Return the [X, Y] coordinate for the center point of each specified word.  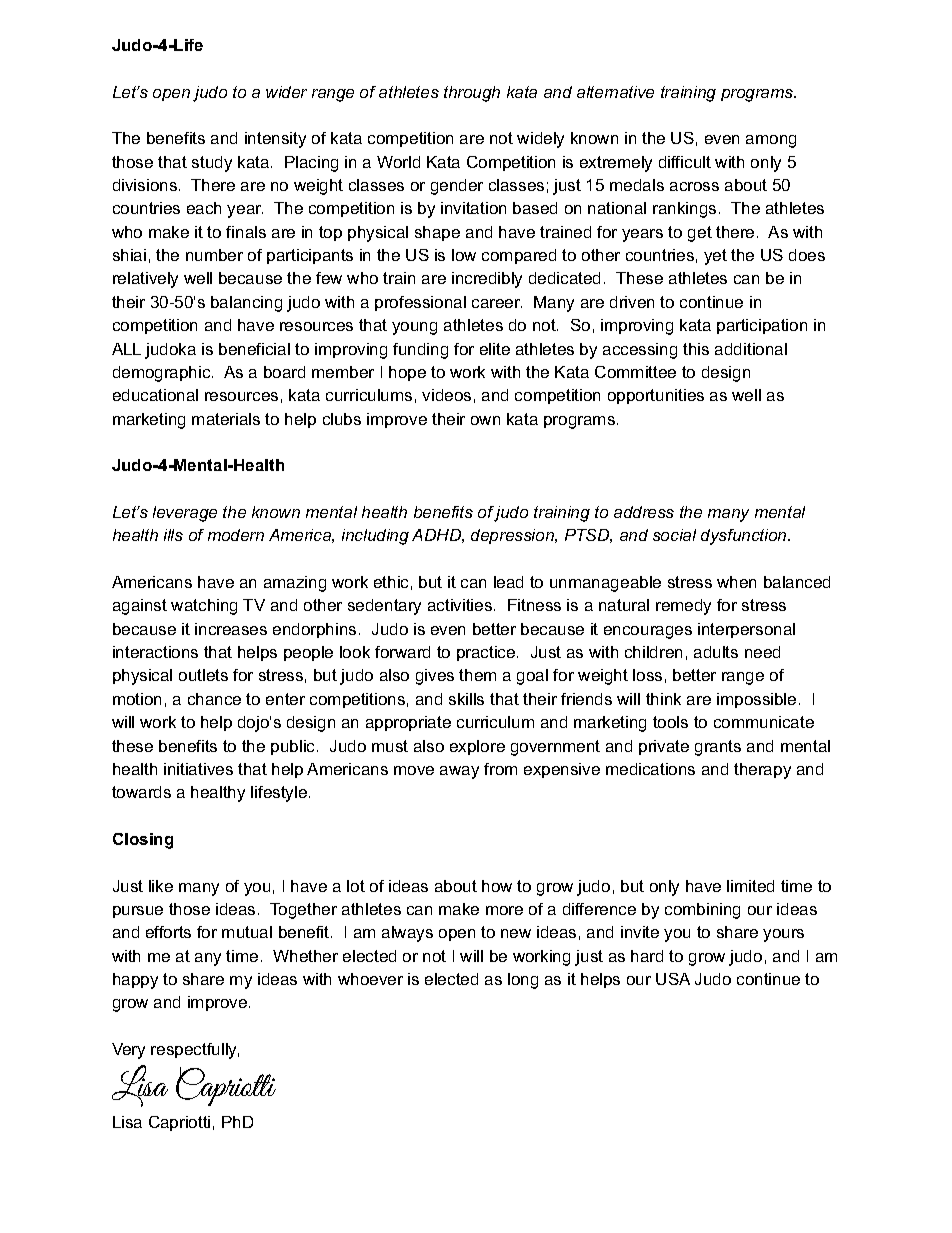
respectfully [195, 1051]
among [771, 141]
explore [477, 747]
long [523, 981]
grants [718, 748]
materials [226, 419]
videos [446, 395]
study [212, 164]
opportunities [656, 396]
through [472, 94]
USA [673, 979]
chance [214, 699]
